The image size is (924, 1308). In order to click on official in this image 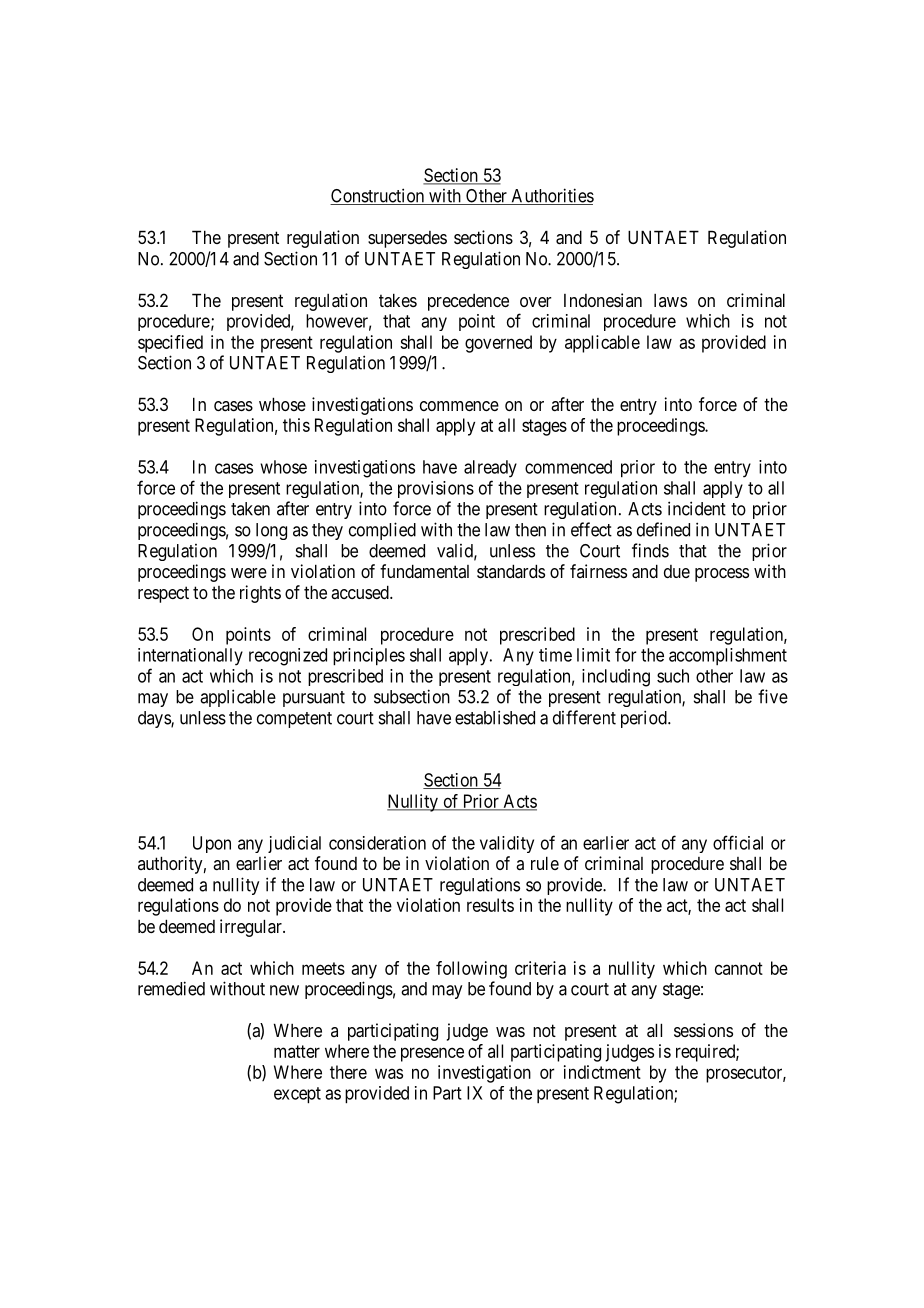, I will do `click(738, 842)`.
